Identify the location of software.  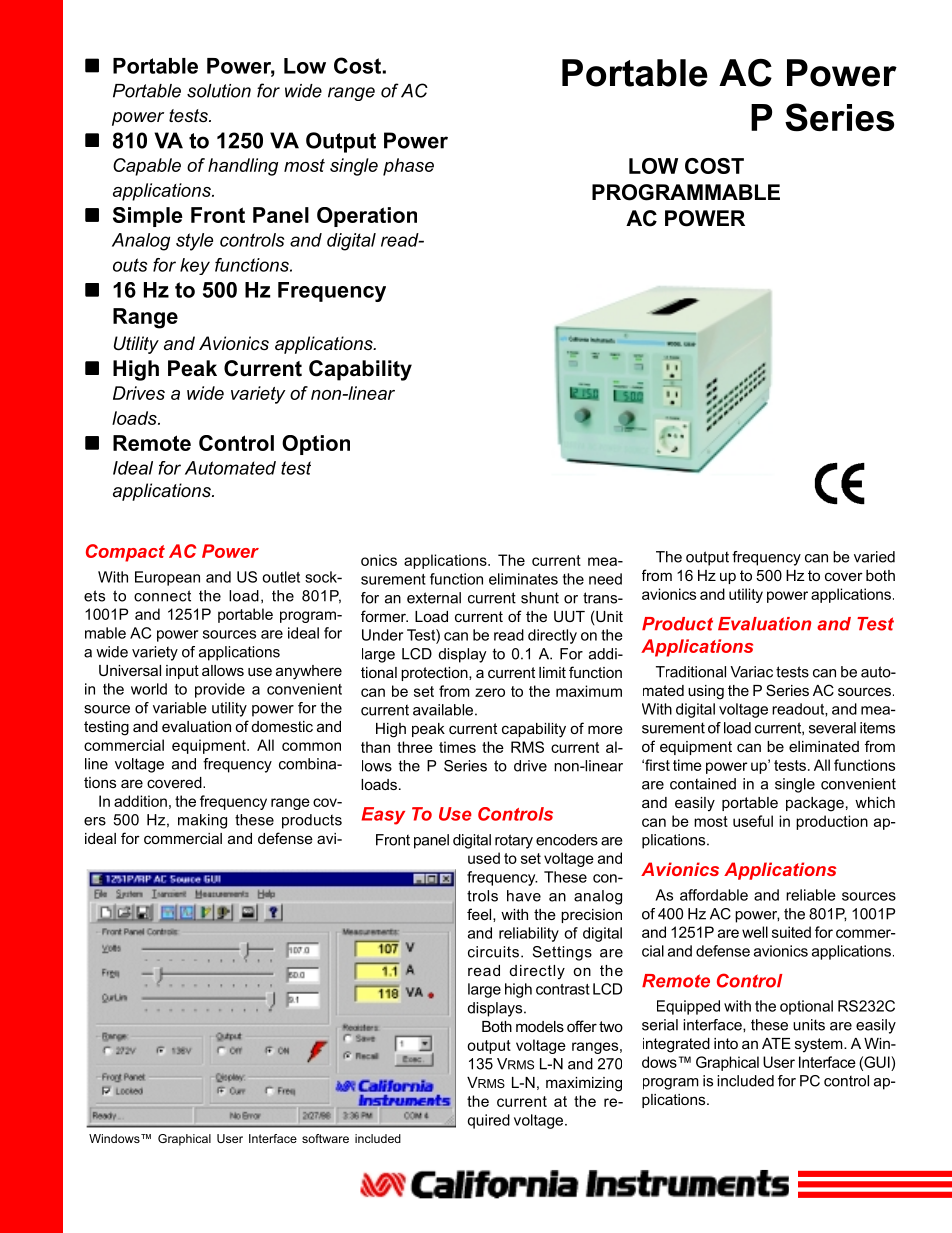
(325, 1138).
